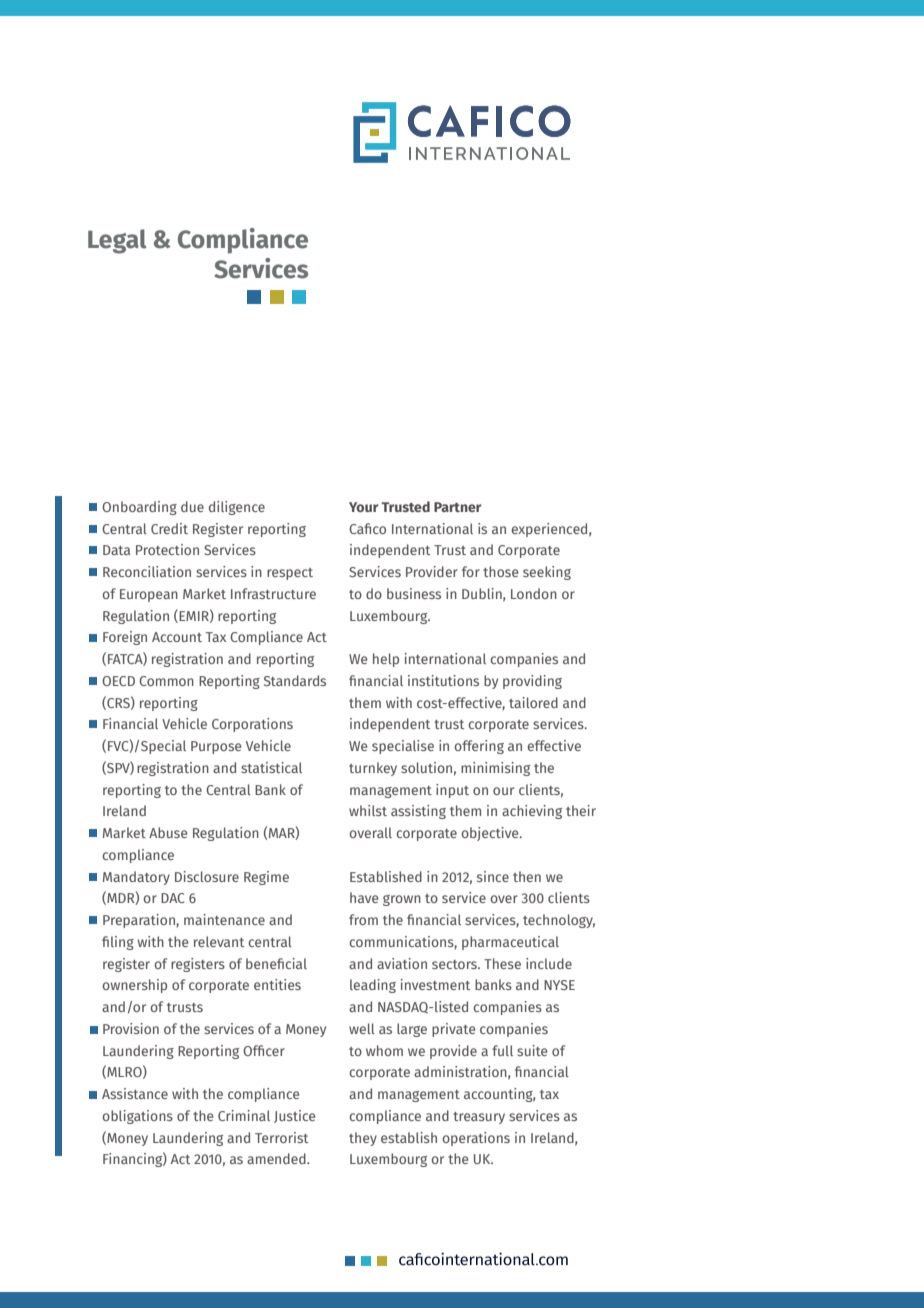  What do you see at coordinates (533, 702) in the page?
I see `tailored` at bounding box center [533, 702].
